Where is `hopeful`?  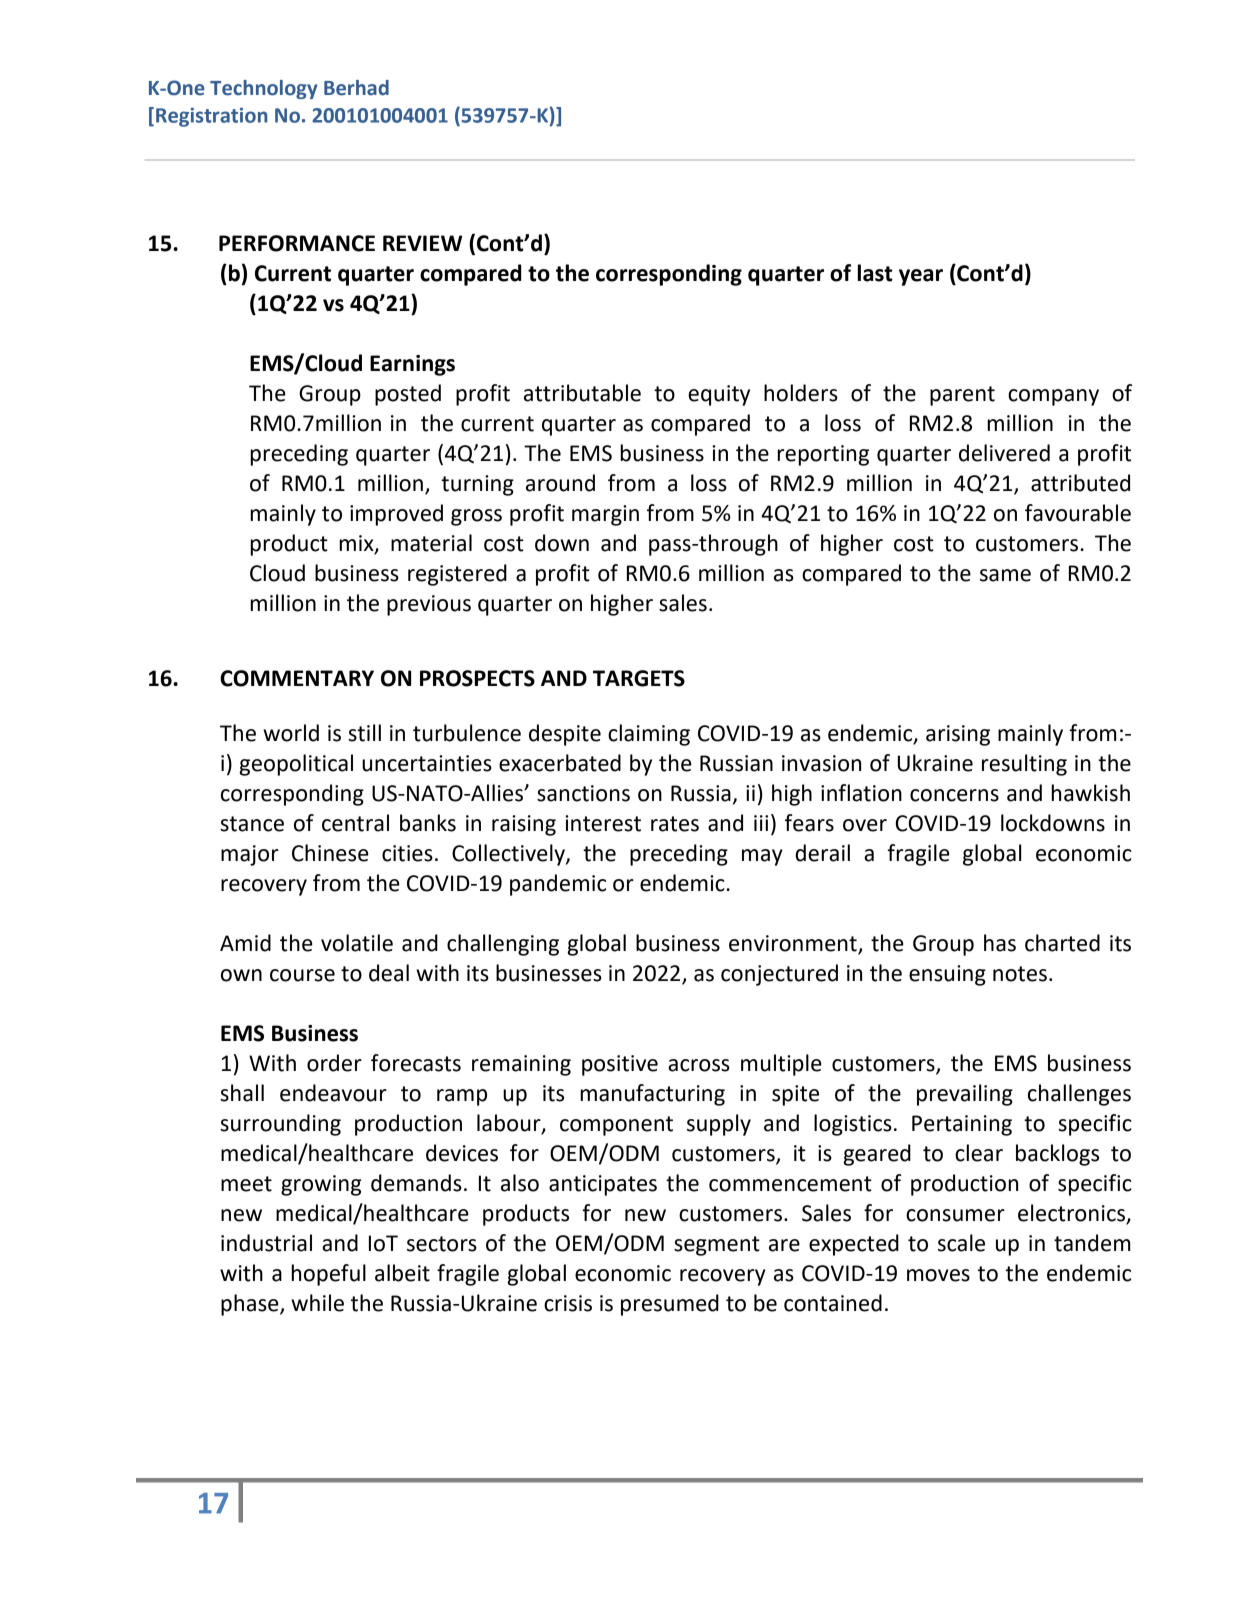
hopeful is located at coordinates (328, 1275).
